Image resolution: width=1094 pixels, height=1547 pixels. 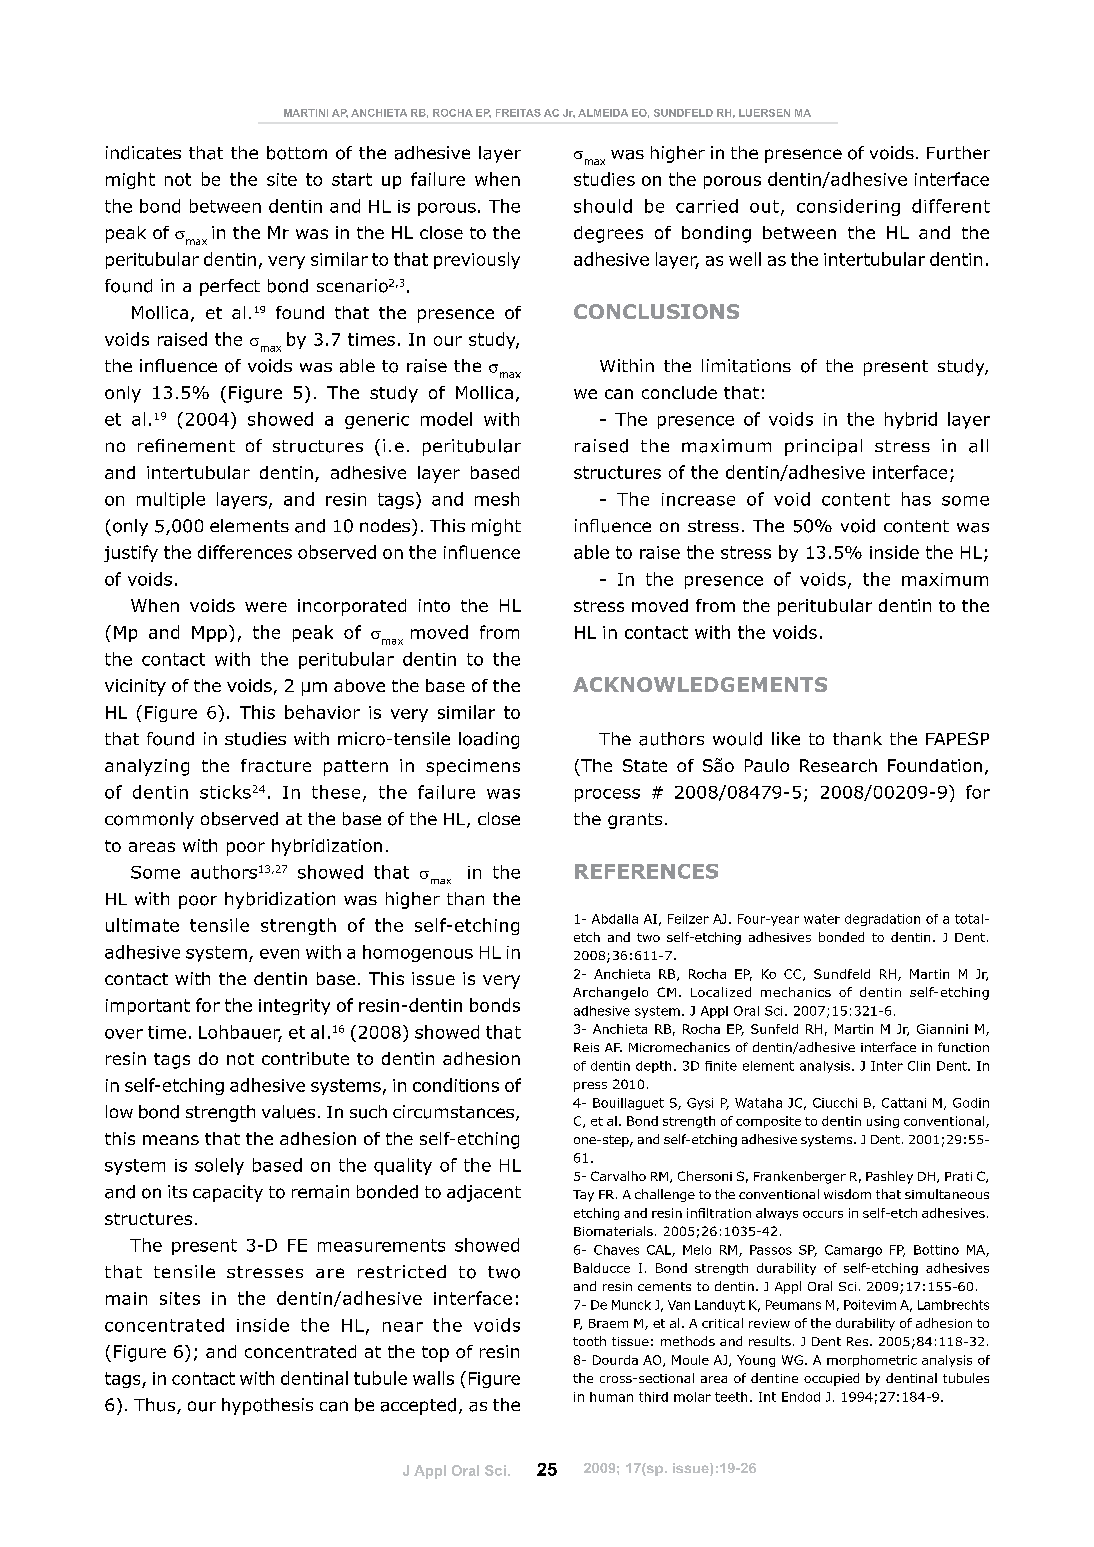 I want to click on hypothesis, so click(x=267, y=1406).
